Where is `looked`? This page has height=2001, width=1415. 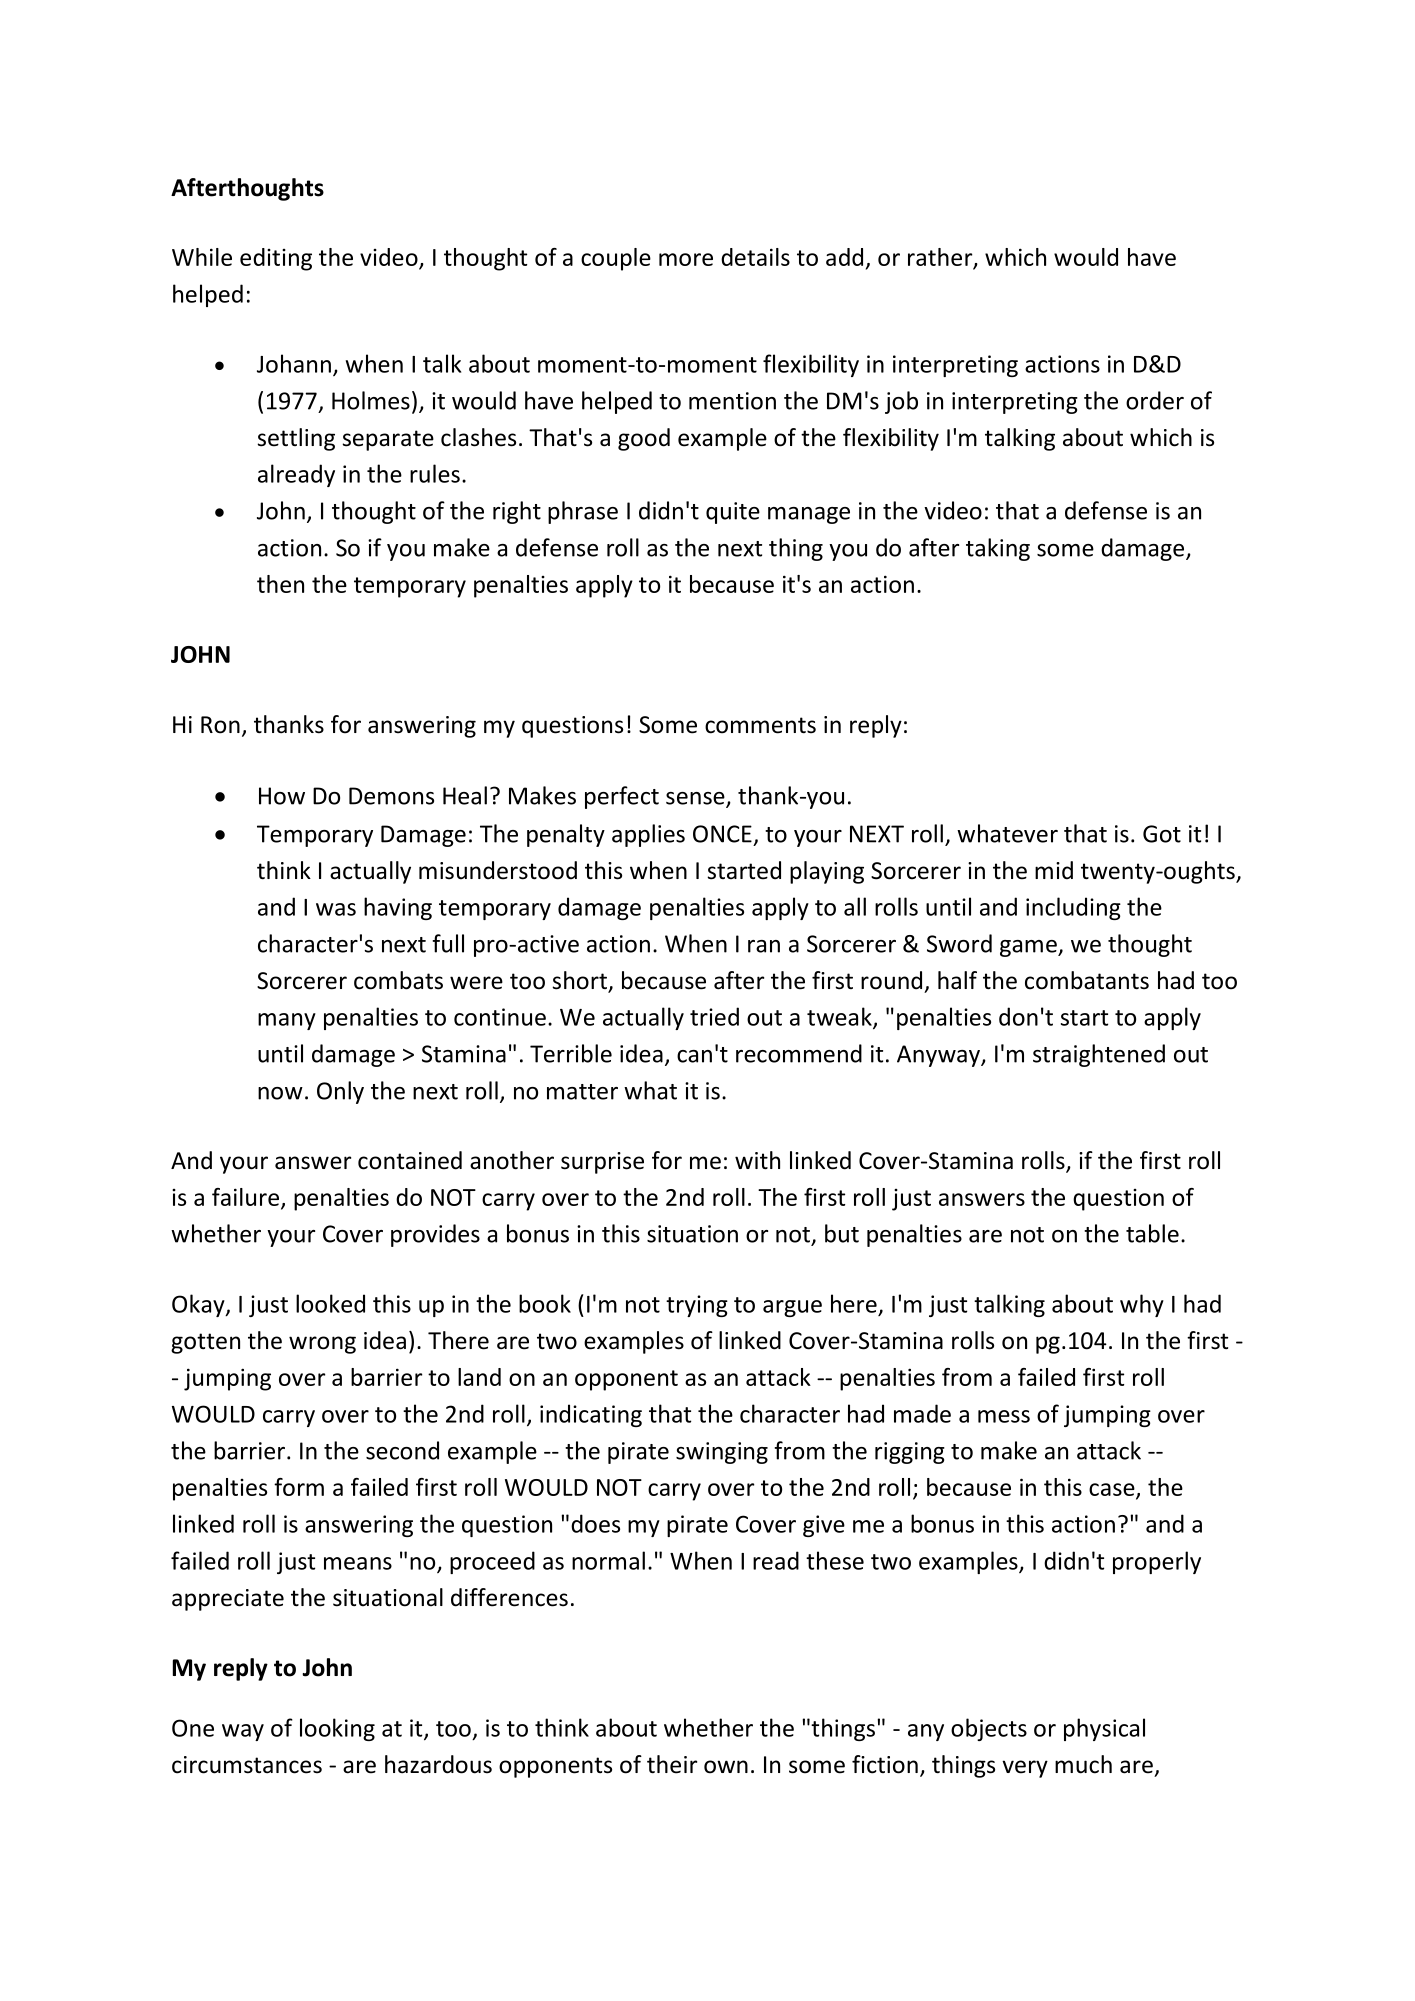
looked is located at coordinates (330, 1303).
